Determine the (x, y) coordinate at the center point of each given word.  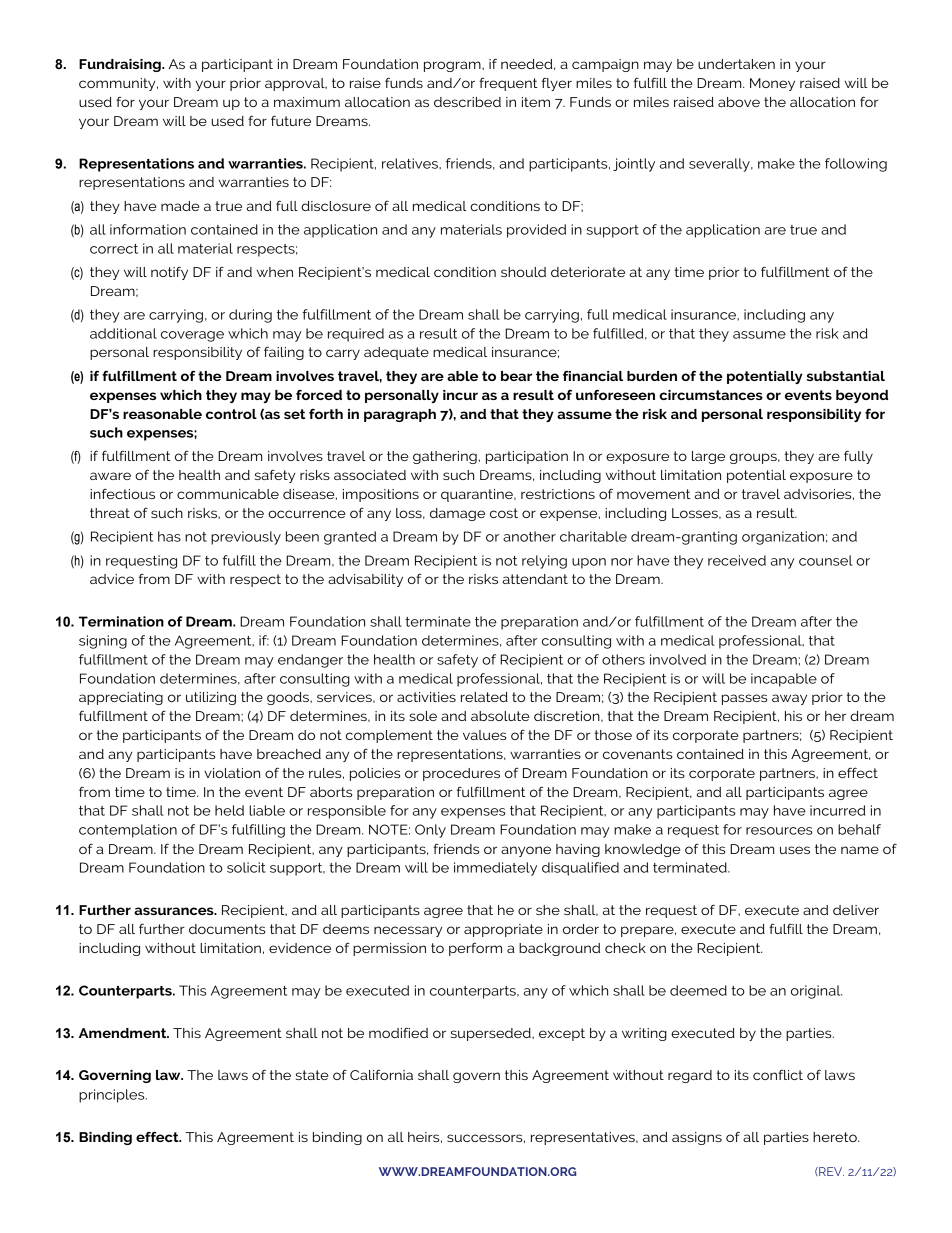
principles (113, 1096)
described (467, 102)
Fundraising (121, 65)
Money (772, 84)
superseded (492, 1034)
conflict (778, 1075)
